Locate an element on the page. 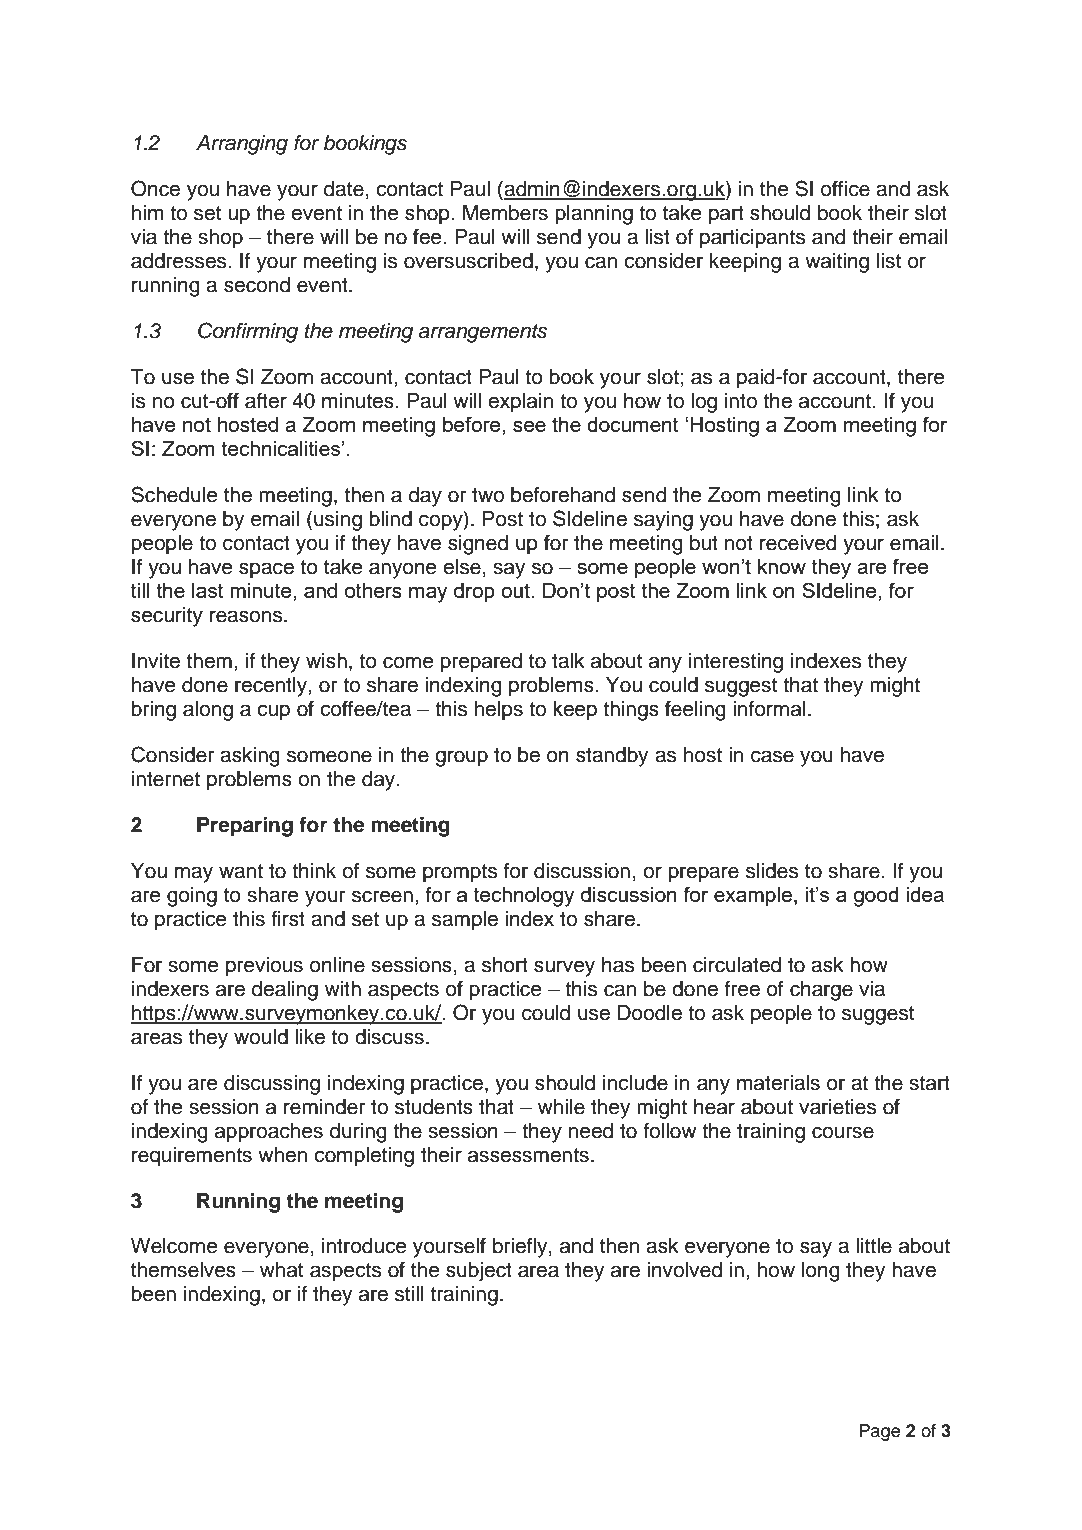 The height and width of the page is (1530, 1082). office is located at coordinates (845, 188).
